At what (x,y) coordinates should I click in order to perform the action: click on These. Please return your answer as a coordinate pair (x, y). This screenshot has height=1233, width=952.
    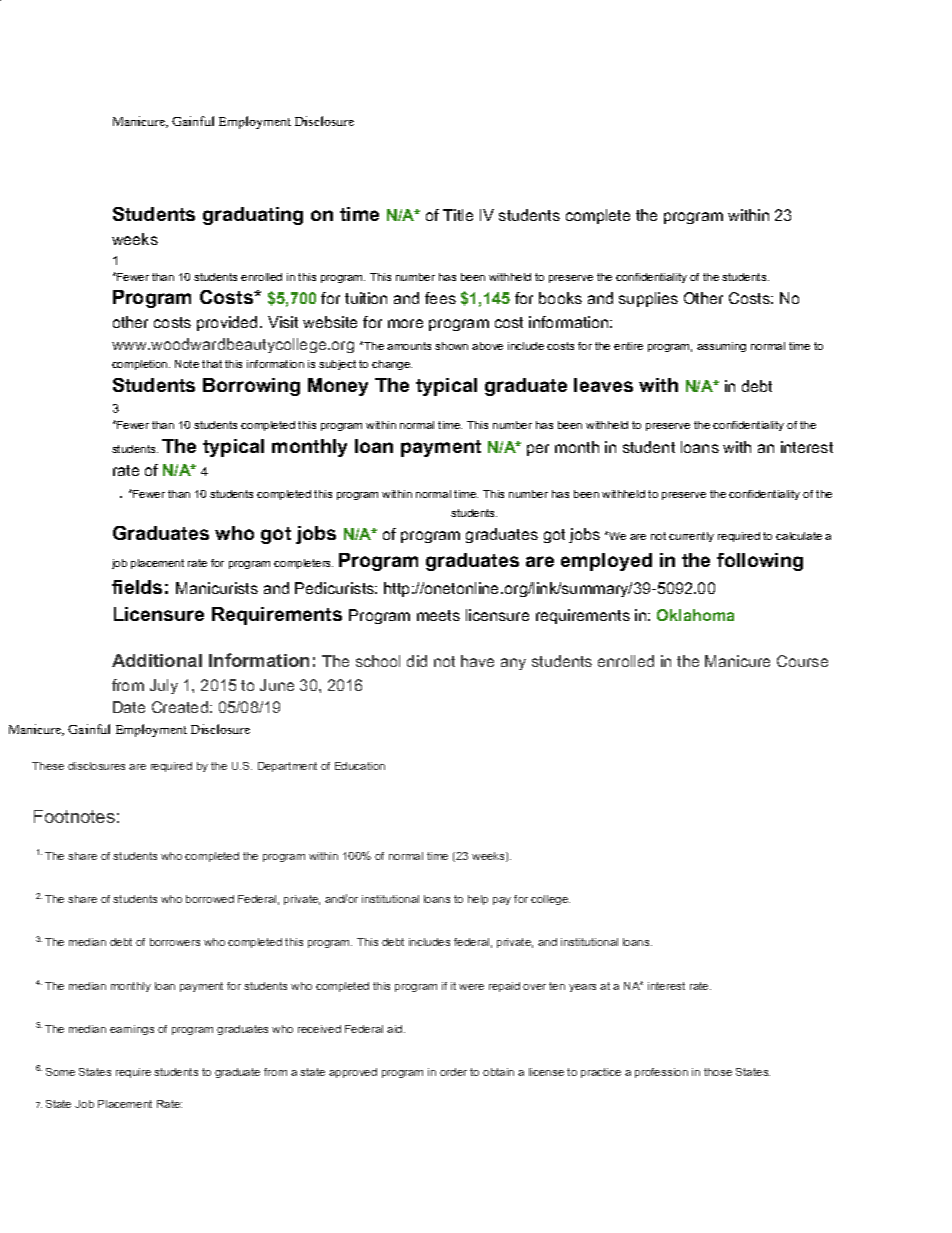
    Looking at the image, I should click on (48, 766).
